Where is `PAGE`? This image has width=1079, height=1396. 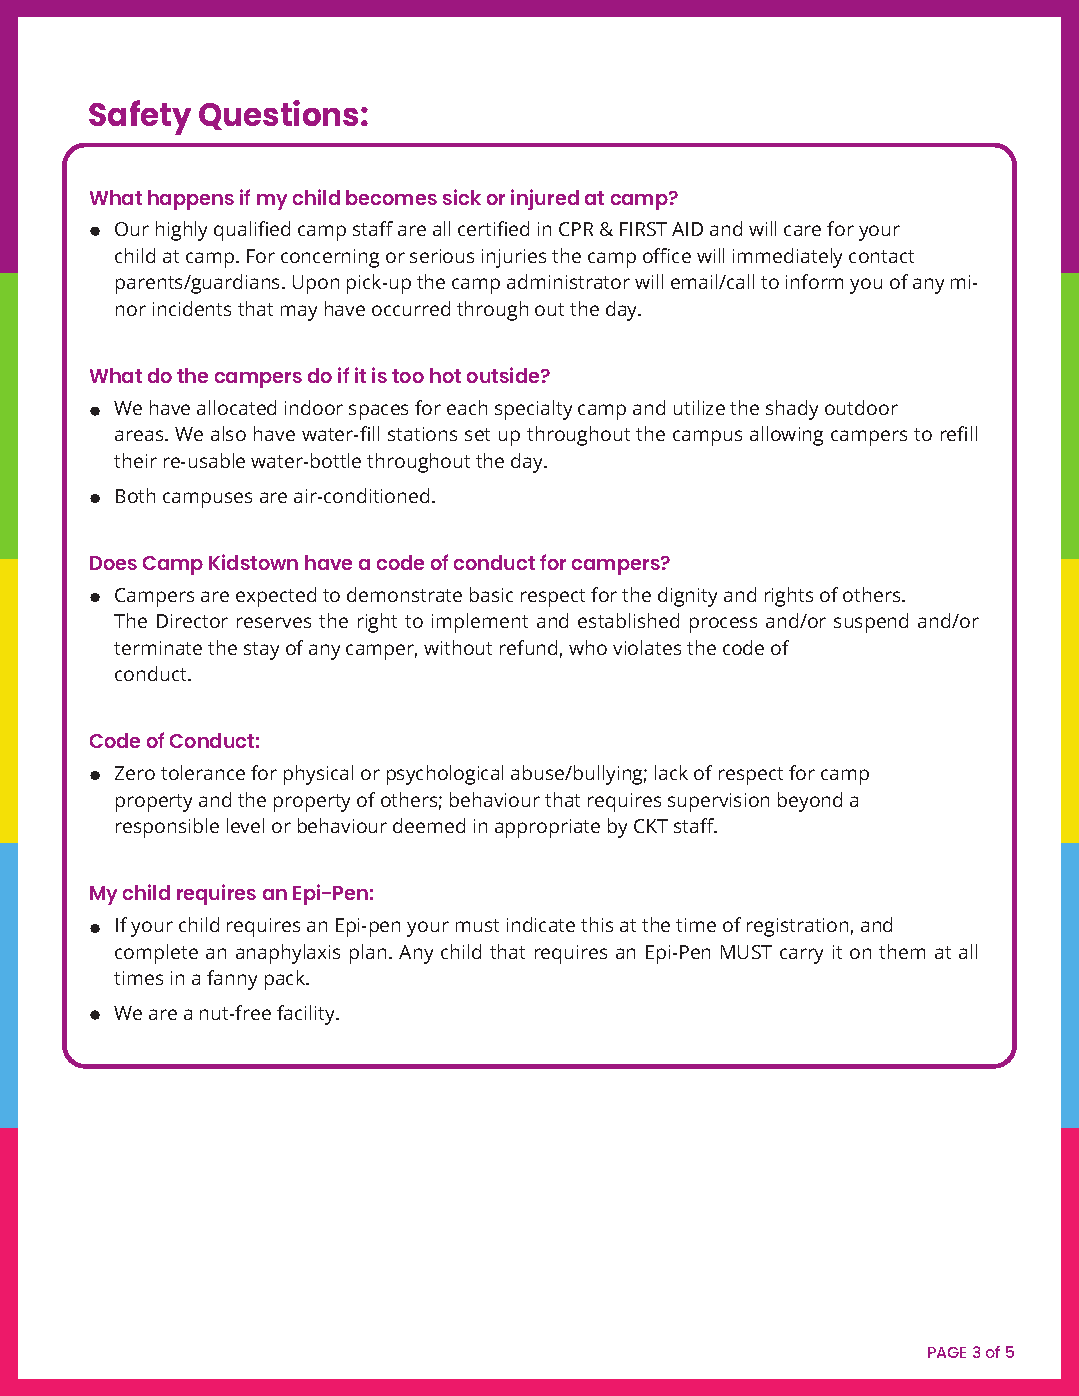 PAGE is located at coordinates (947, 1352).
